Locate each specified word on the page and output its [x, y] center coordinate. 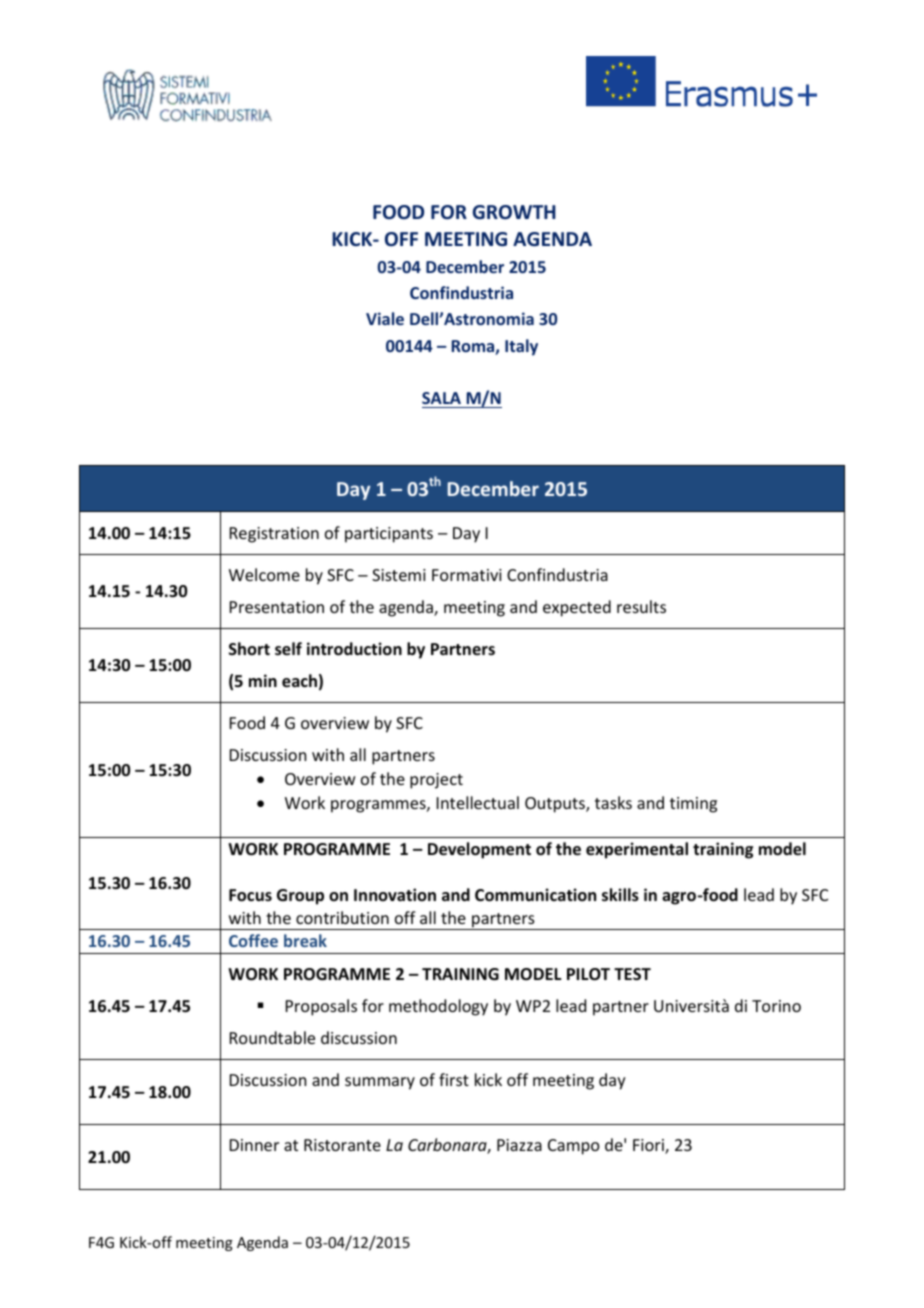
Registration [274, 535]
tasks [613, 802]
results [641, 606]
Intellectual [478, 802]
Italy [521, 347]
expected [577, 608]
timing [693, 805]
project [436, 781]
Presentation [277, 607]
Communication [535, 895]
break [305, 940]
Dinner [254, 1145]
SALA [441, 398]
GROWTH [514, 212]
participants [389, 535]
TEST [632, 974]
